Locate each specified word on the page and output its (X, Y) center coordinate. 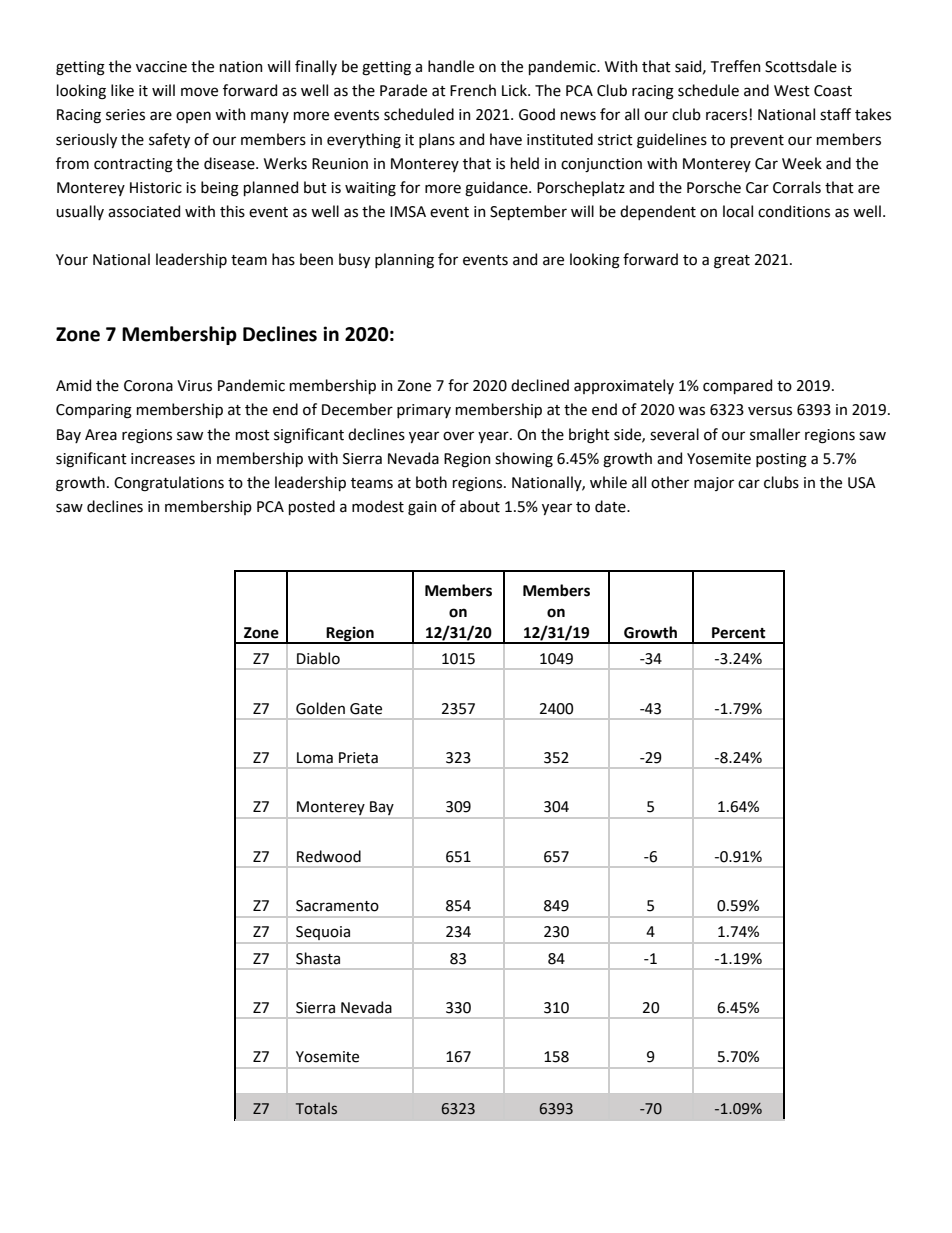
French (473, 90)
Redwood (329, 856)
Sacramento (337, 906)
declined (540, 385)
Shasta (318, 958)
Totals (316, 1108)
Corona (148, 386)
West (792, 91)
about (480, 506)
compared (737, 386)
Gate (366, 709)
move (199, 92)
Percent (739, 633)
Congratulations (169, 484)
